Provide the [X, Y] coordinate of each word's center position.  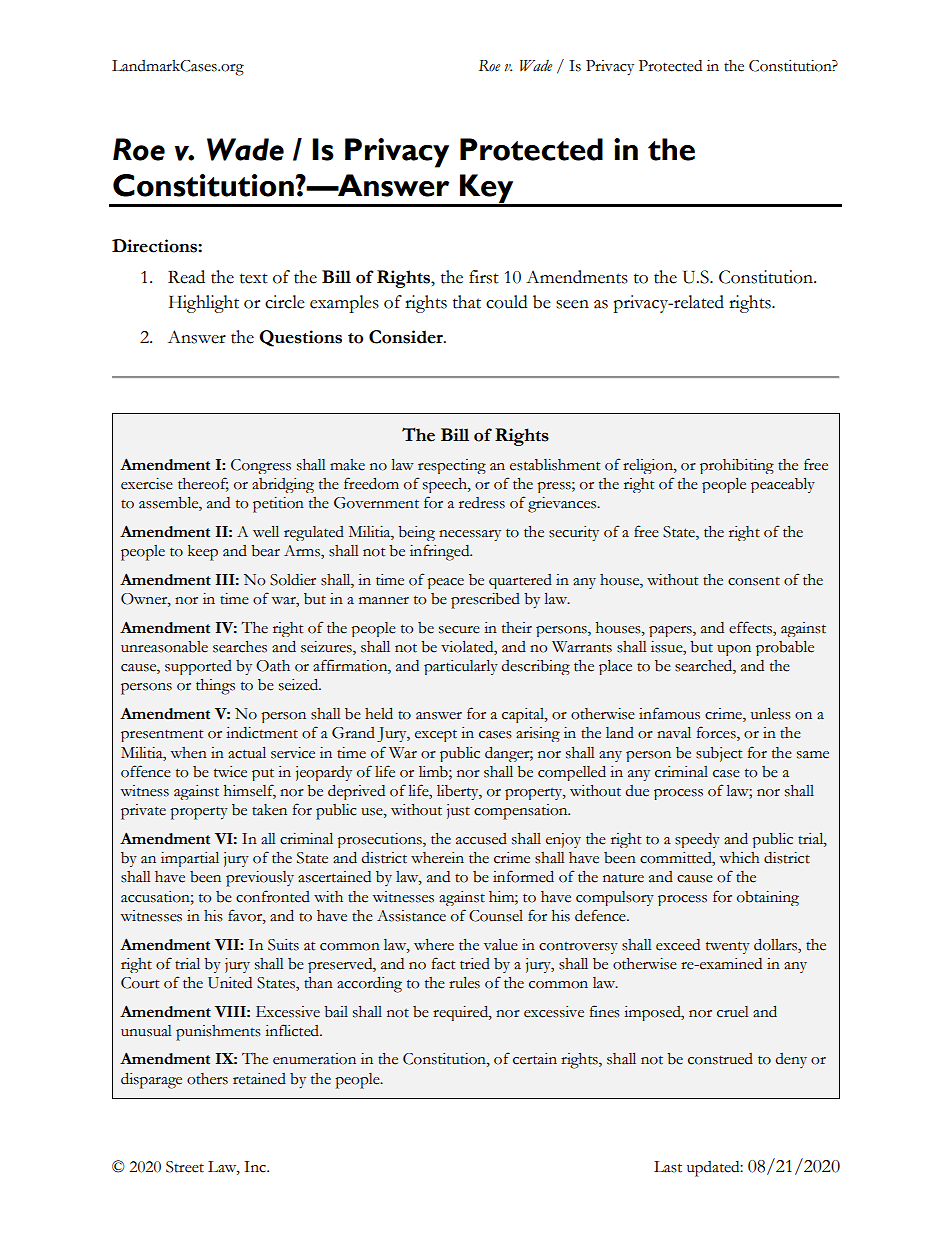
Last [668, 1167]
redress [482, 503]
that [467, 302]
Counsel [496, 916]
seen [572, 304]
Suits [283, 945]
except [436, 735]
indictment [262, 733]
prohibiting [737, 466]
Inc [256, 1167]
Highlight [204, 304]
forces [717, 733]
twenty [728, 947]
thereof [203, 484]
